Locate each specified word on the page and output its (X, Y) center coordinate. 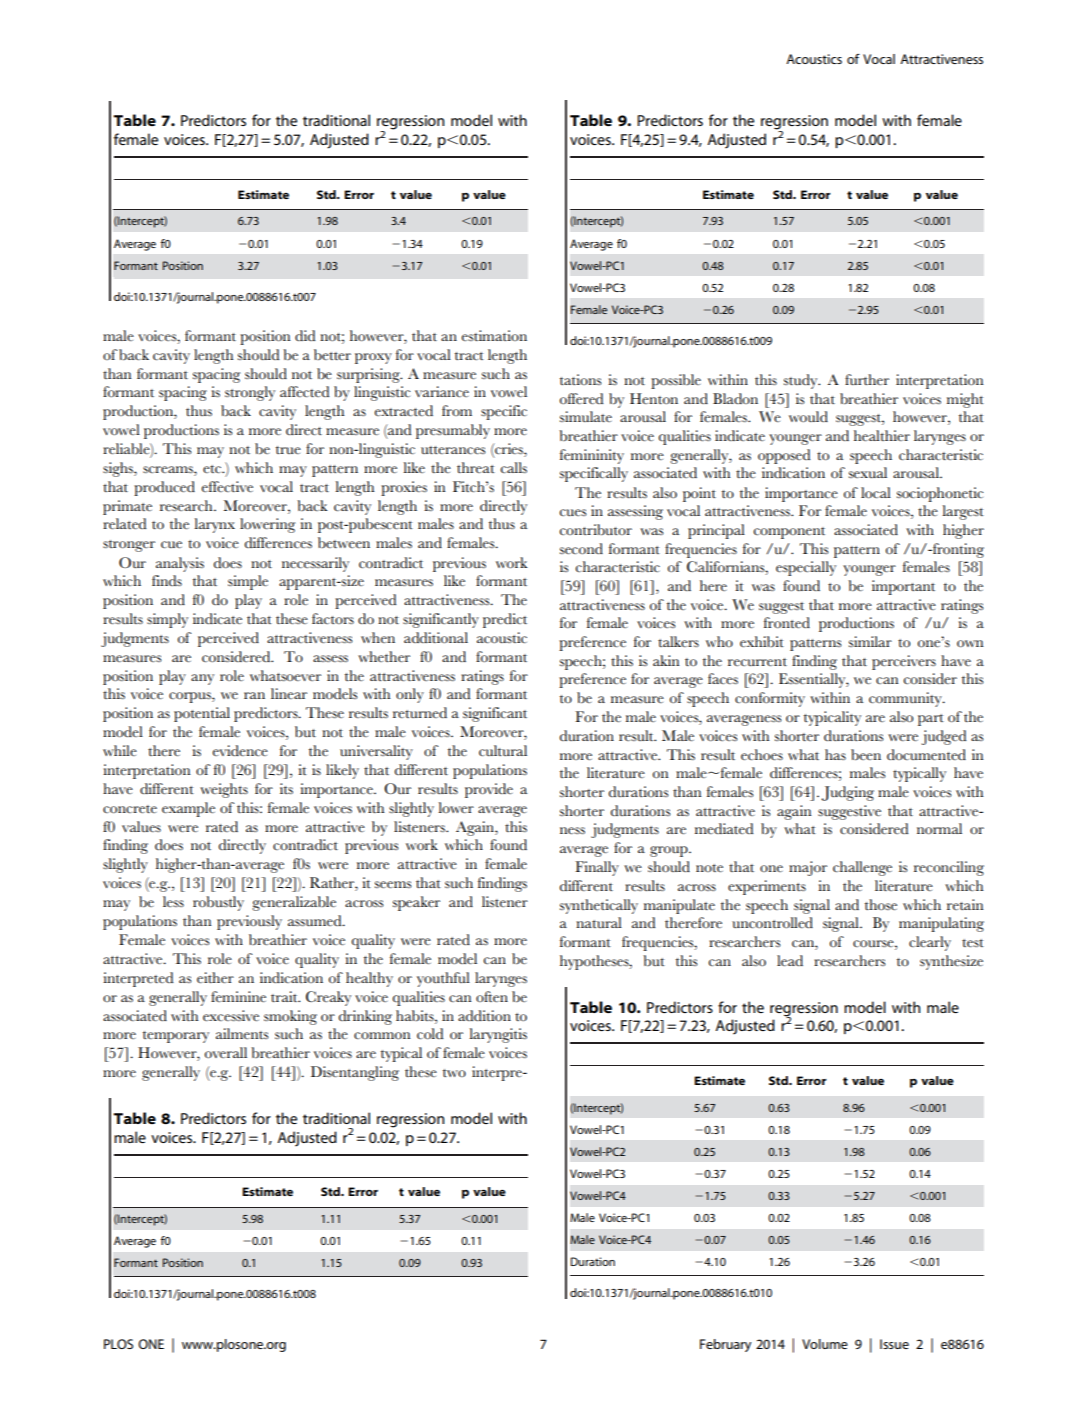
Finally (597, 868)
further (867, 380)
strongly (250, 393)
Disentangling (355, 1073)
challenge (862, 868)
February (725, 1345)
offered (581, 399)
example (188, 809)
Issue (894, 1344)
